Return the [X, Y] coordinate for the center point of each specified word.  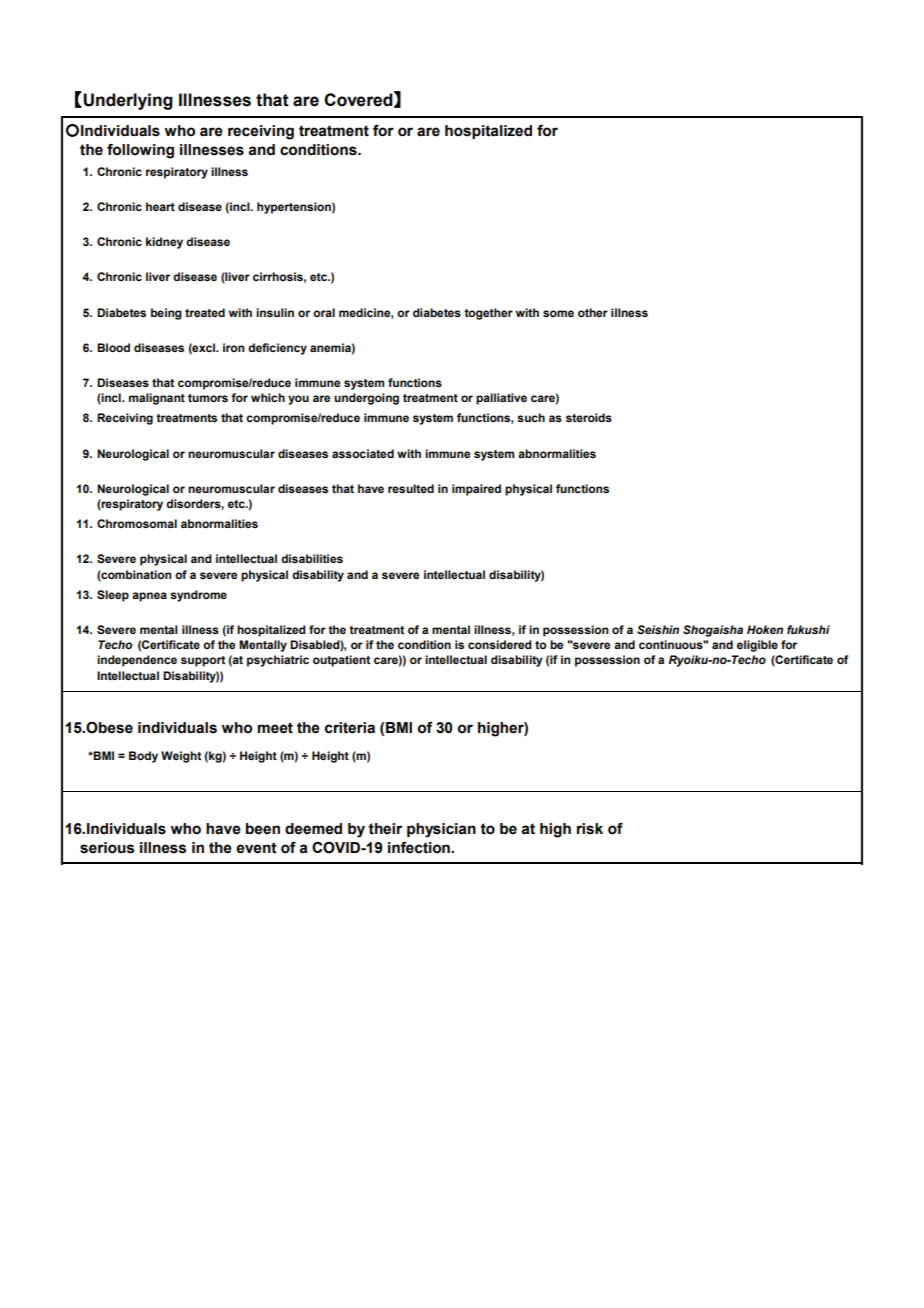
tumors [208, 398]
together [488, 314]
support [203, 661]
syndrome [198, 596]
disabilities [312, 558]
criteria [350, 728]
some [558, 313]
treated [205, 312]
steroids [589, 418]
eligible [757, 646]
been [263, 829]
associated [363, 454]
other [593, 312]
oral [324, 312]
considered [500, 645]
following [140, 151]
